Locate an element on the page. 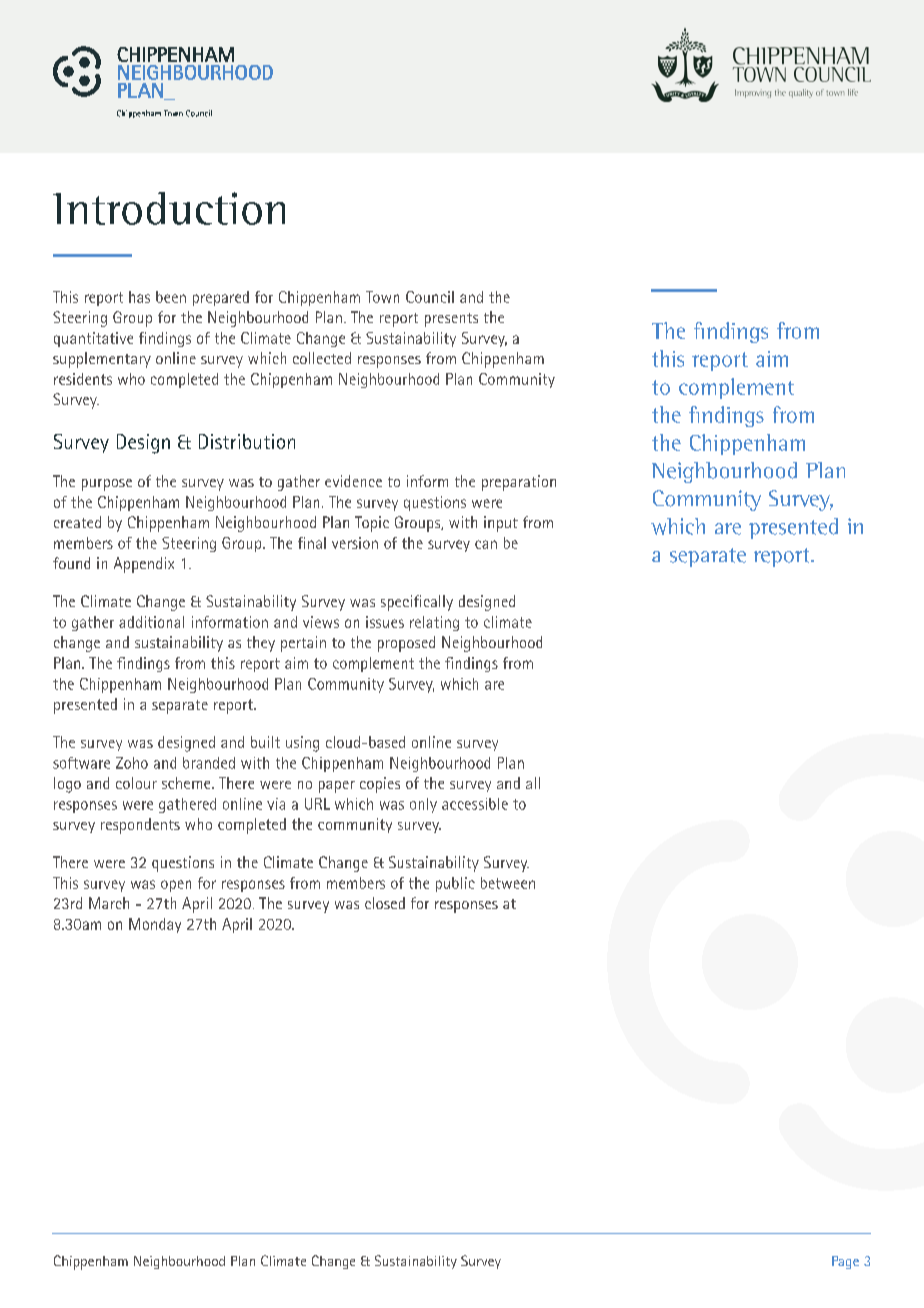 The width and height of the document is (924, 1308). can is located at coordinates (486, 544).
